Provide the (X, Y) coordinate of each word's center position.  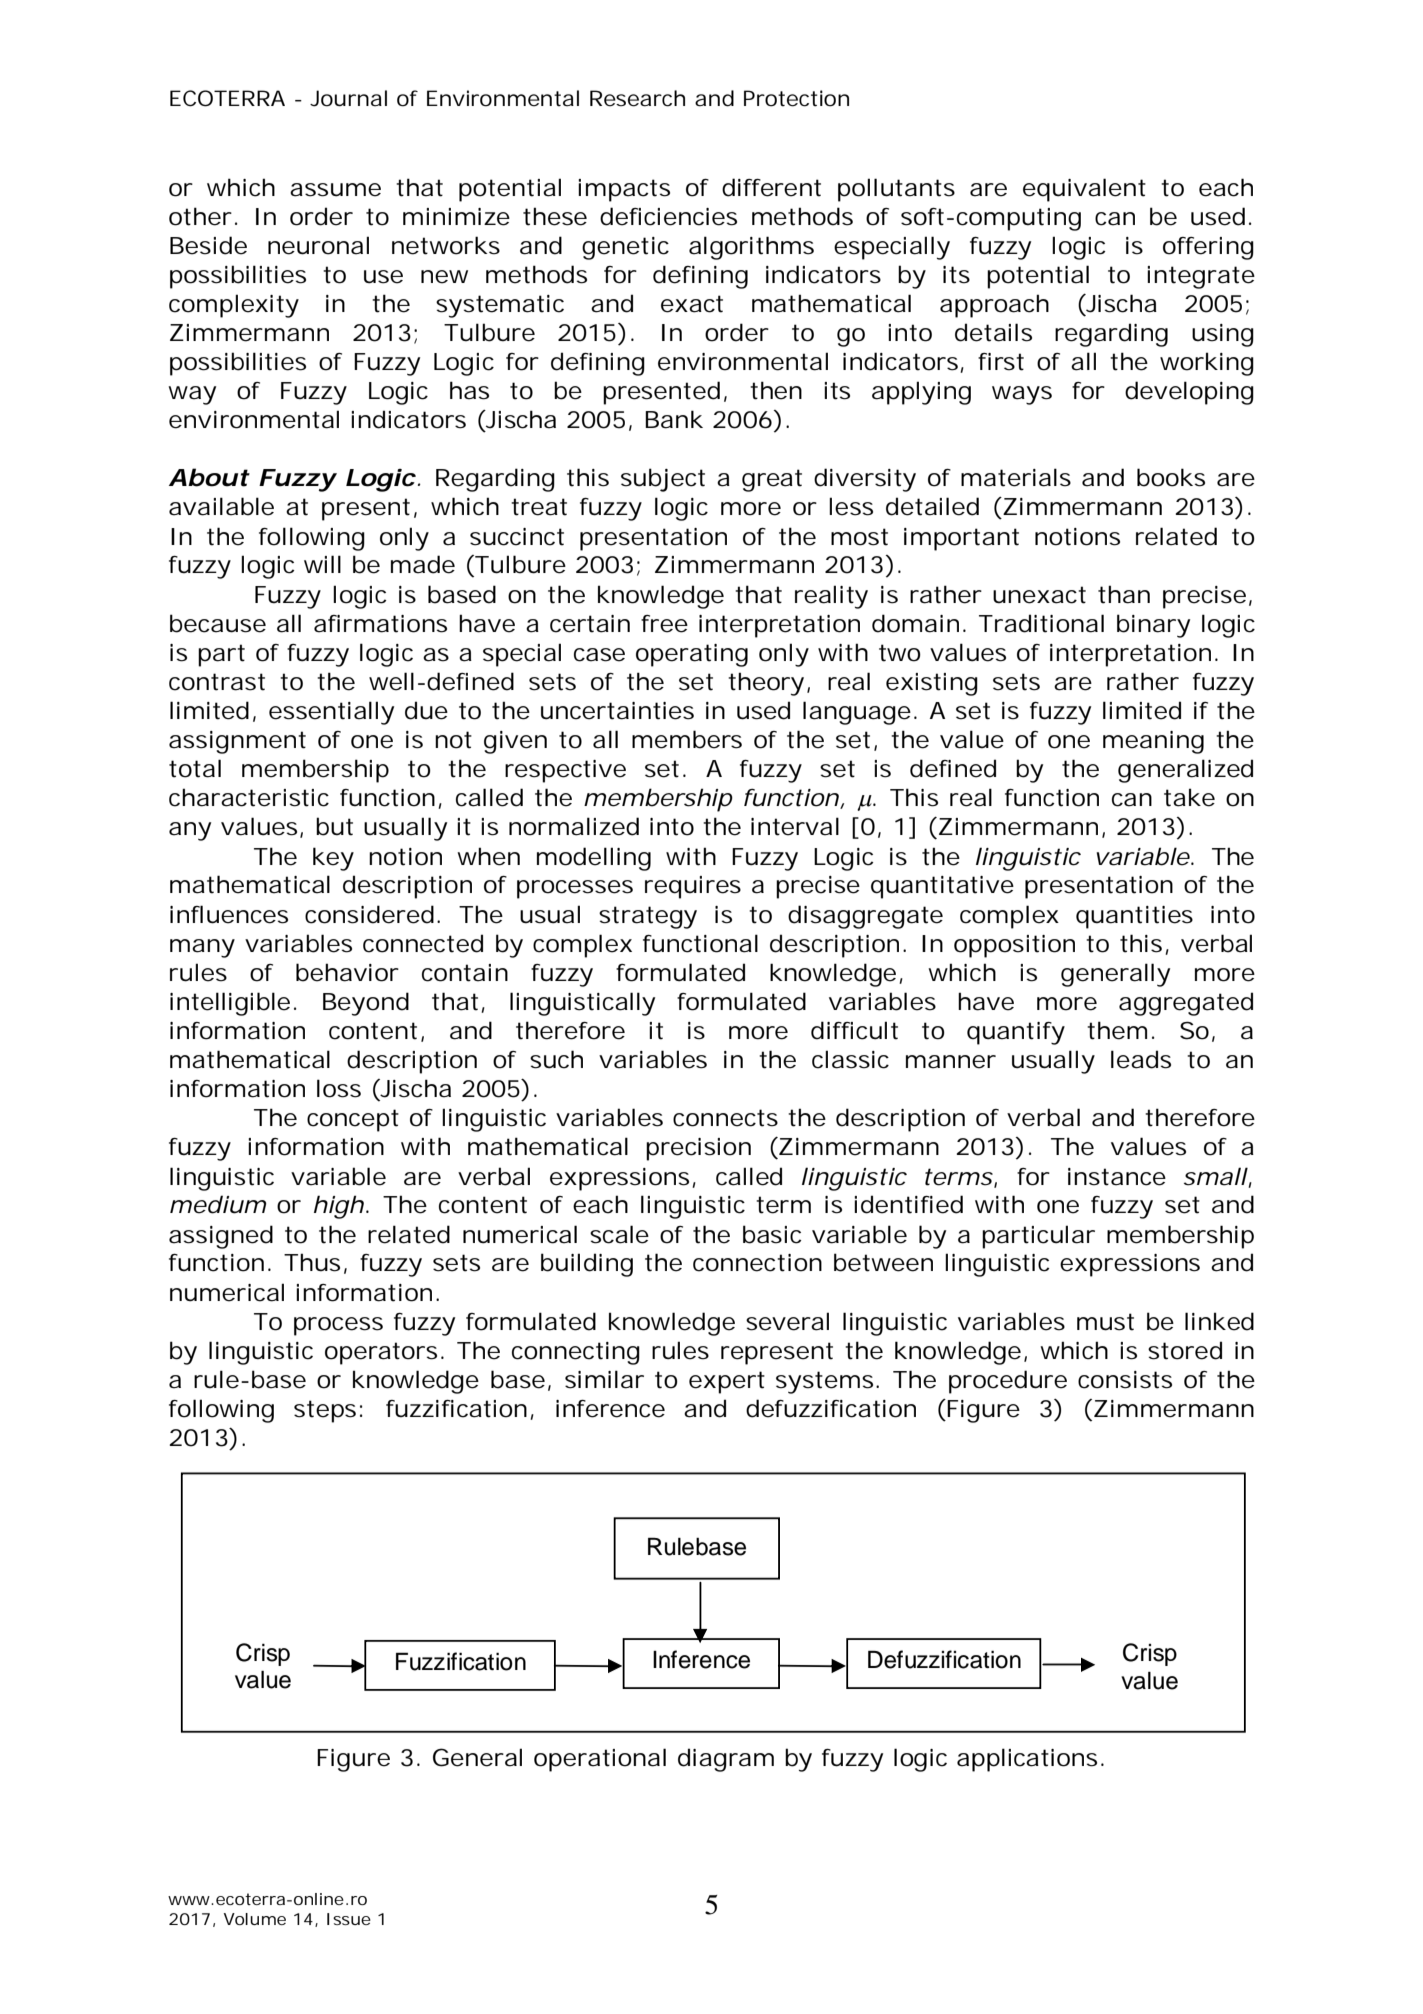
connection (757, 1263)
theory (766, 684)
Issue (349, 1919)
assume (335, 190)
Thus (312, 1262)
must (1105, 1322)
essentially (331, 713)
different (771, 187)
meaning (1153, 742)
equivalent (1084, 190)
